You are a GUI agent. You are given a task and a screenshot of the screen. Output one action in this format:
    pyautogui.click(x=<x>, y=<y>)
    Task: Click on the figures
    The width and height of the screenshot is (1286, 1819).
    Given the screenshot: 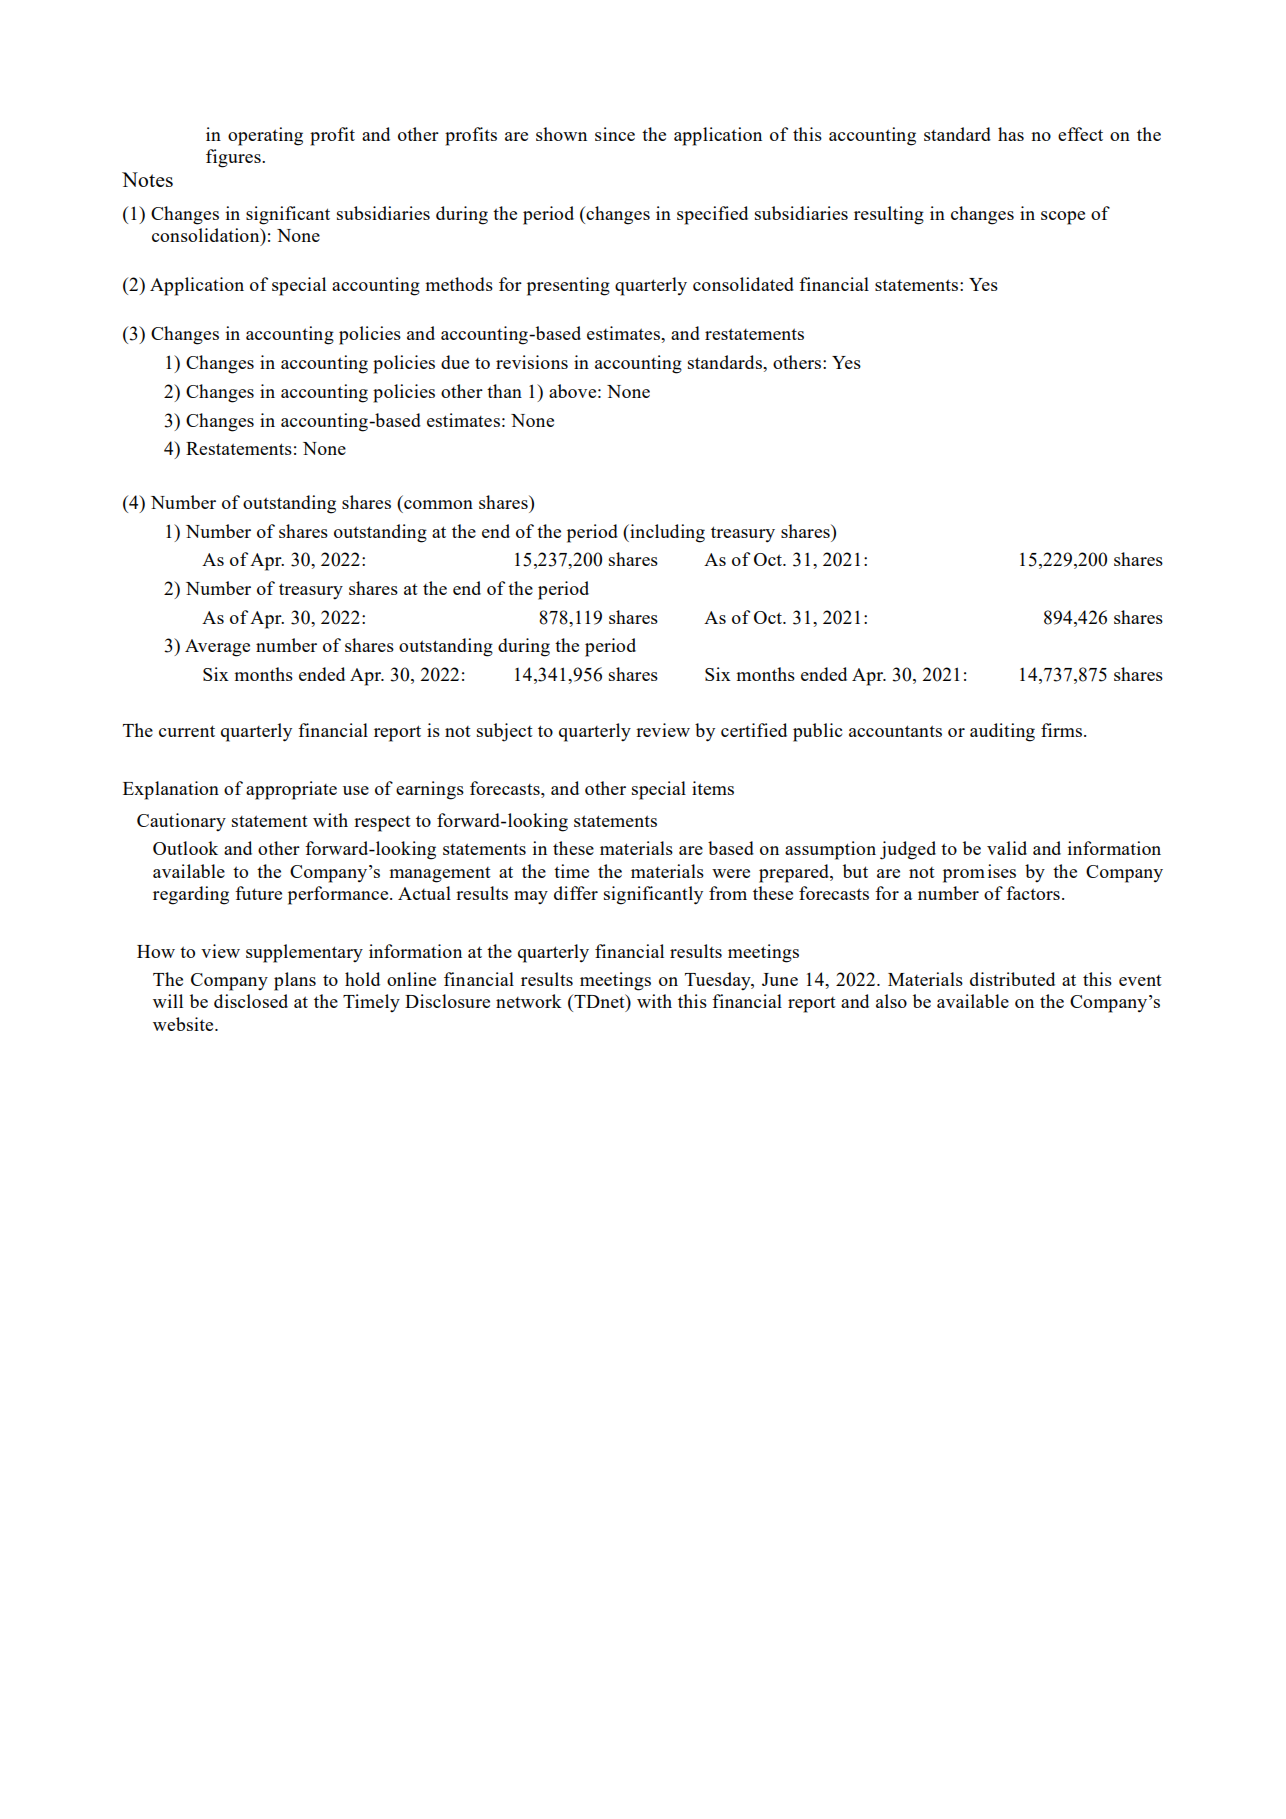 What is the action you would take?
    pyautogui.click(x=234, y=158)
